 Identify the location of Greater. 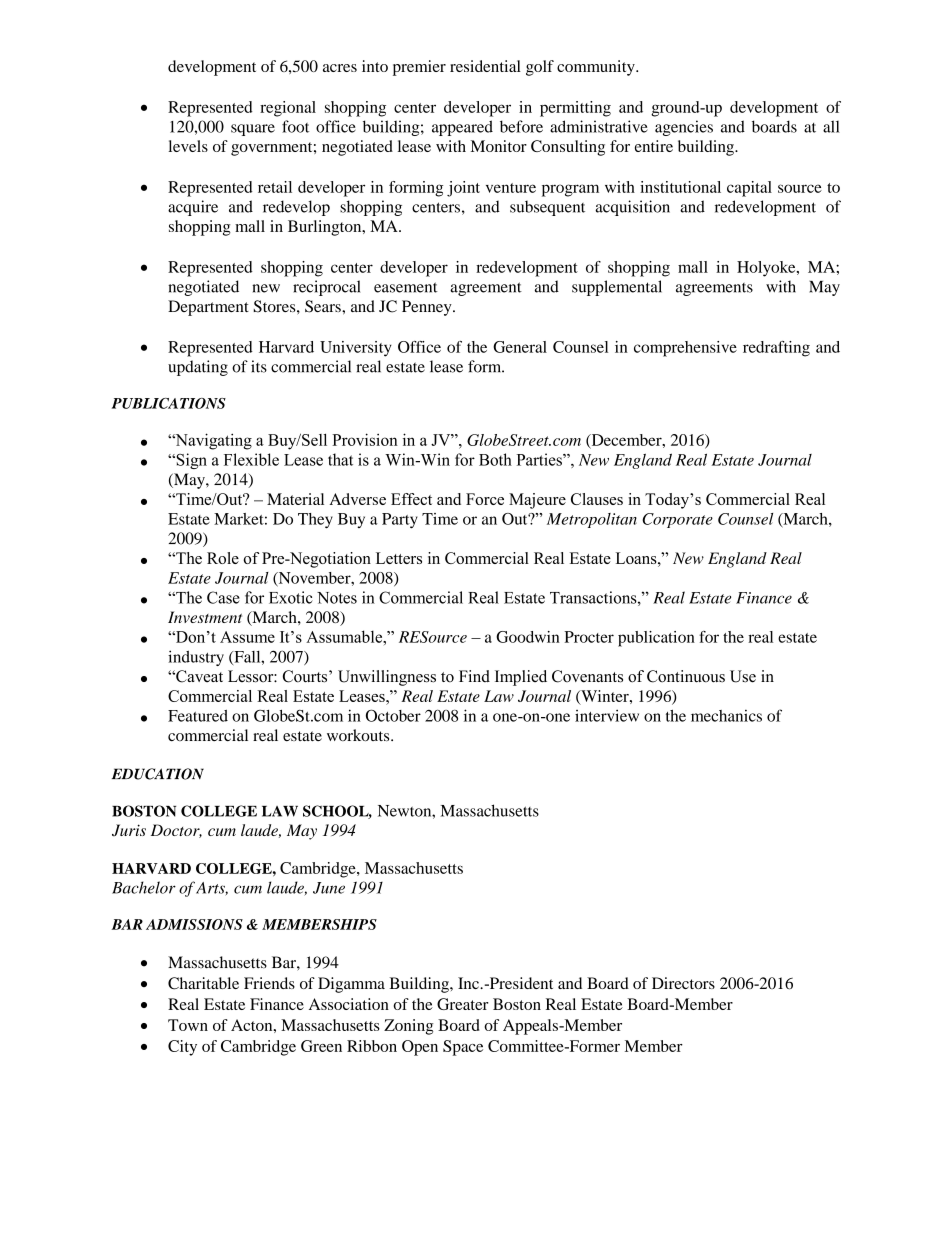
(463, 1004).
